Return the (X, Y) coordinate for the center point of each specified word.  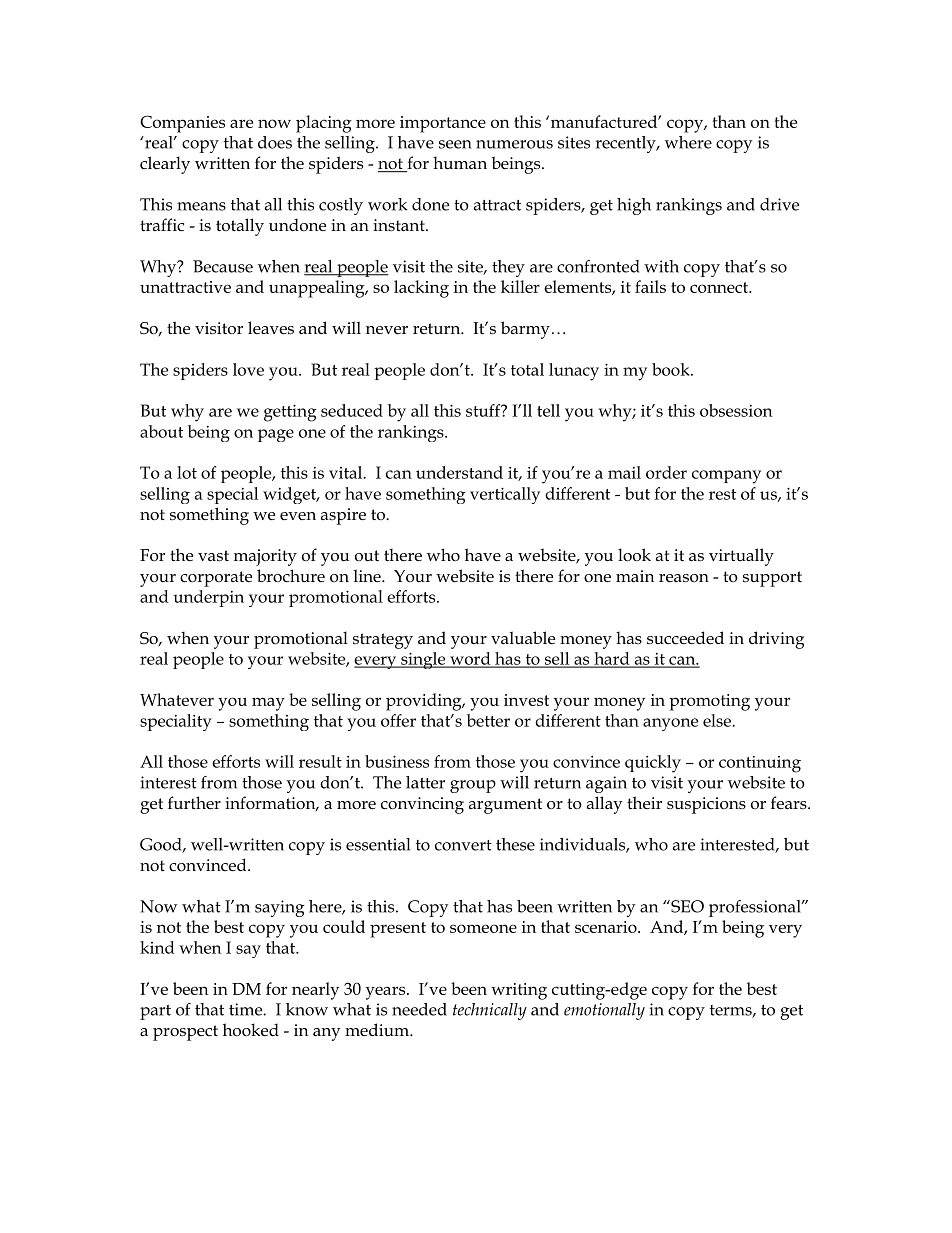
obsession (736, 410)
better (488, 720)
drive (779, 204)
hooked (251, 1030)
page (276, 435)
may (268, 704)
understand (459, 472)
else (718, 720)
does (275, 142)
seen (455, 144)
